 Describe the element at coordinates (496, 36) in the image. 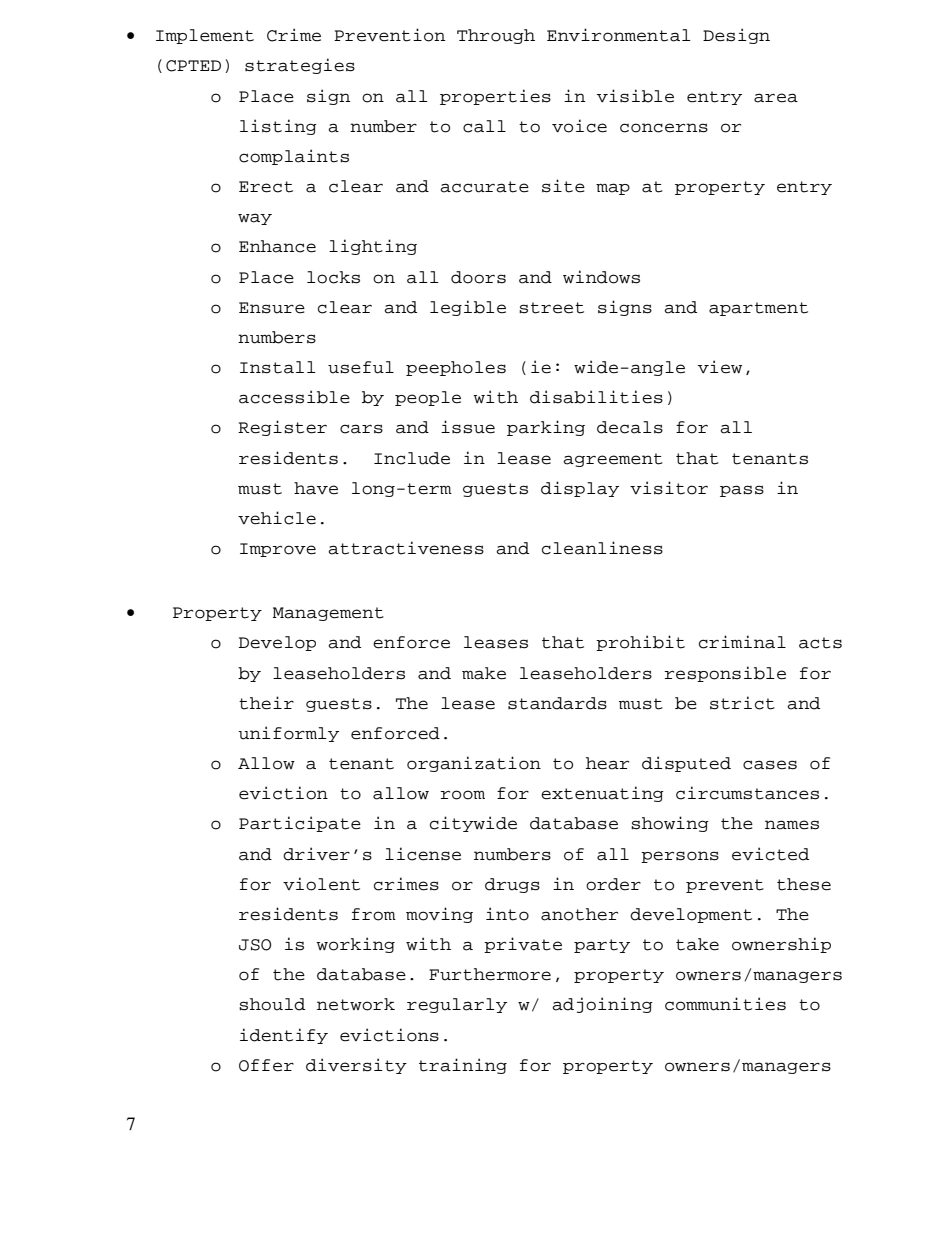

I see `Through` at that location.
